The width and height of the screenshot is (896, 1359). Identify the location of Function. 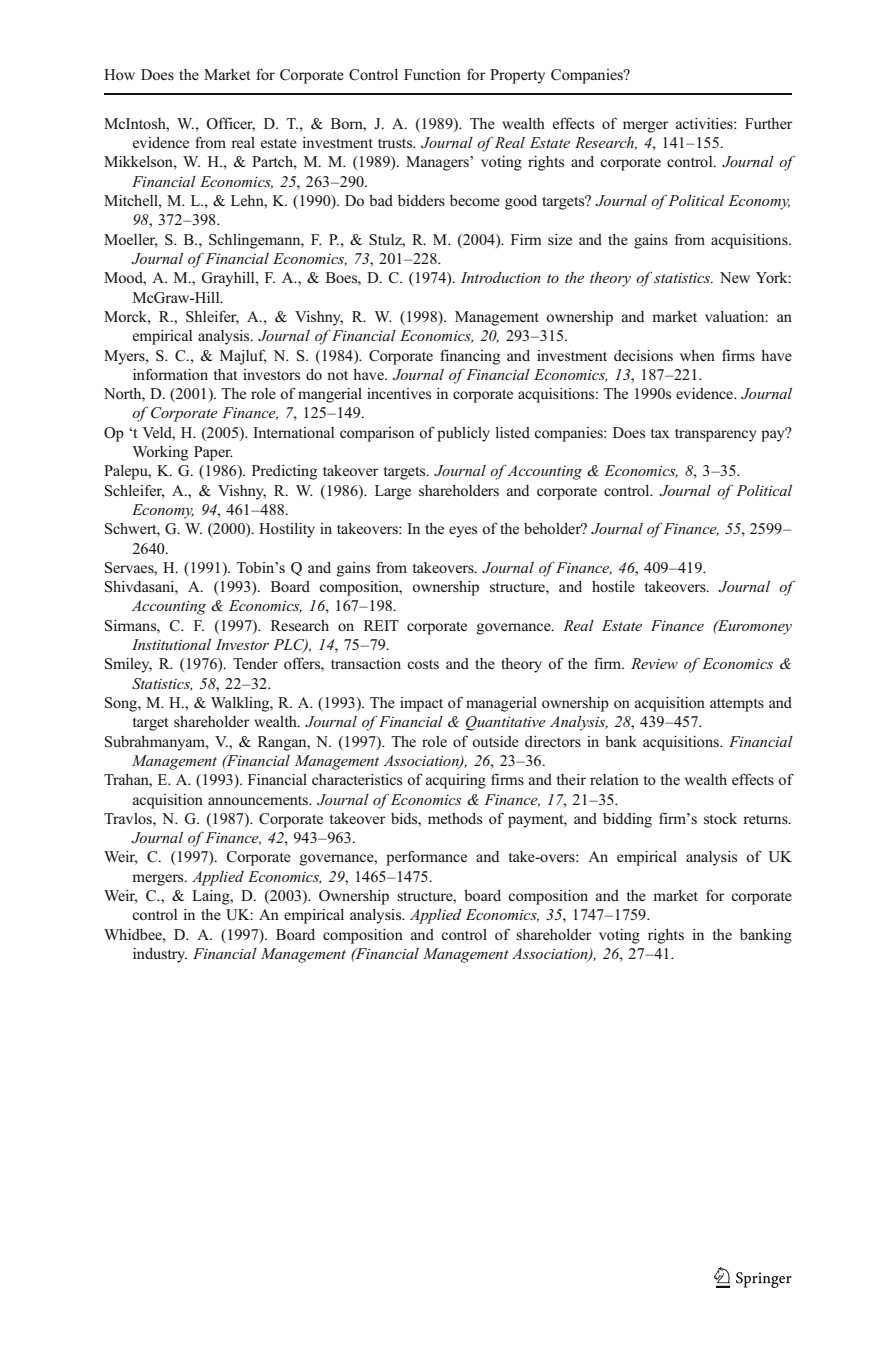
(432, 74).
